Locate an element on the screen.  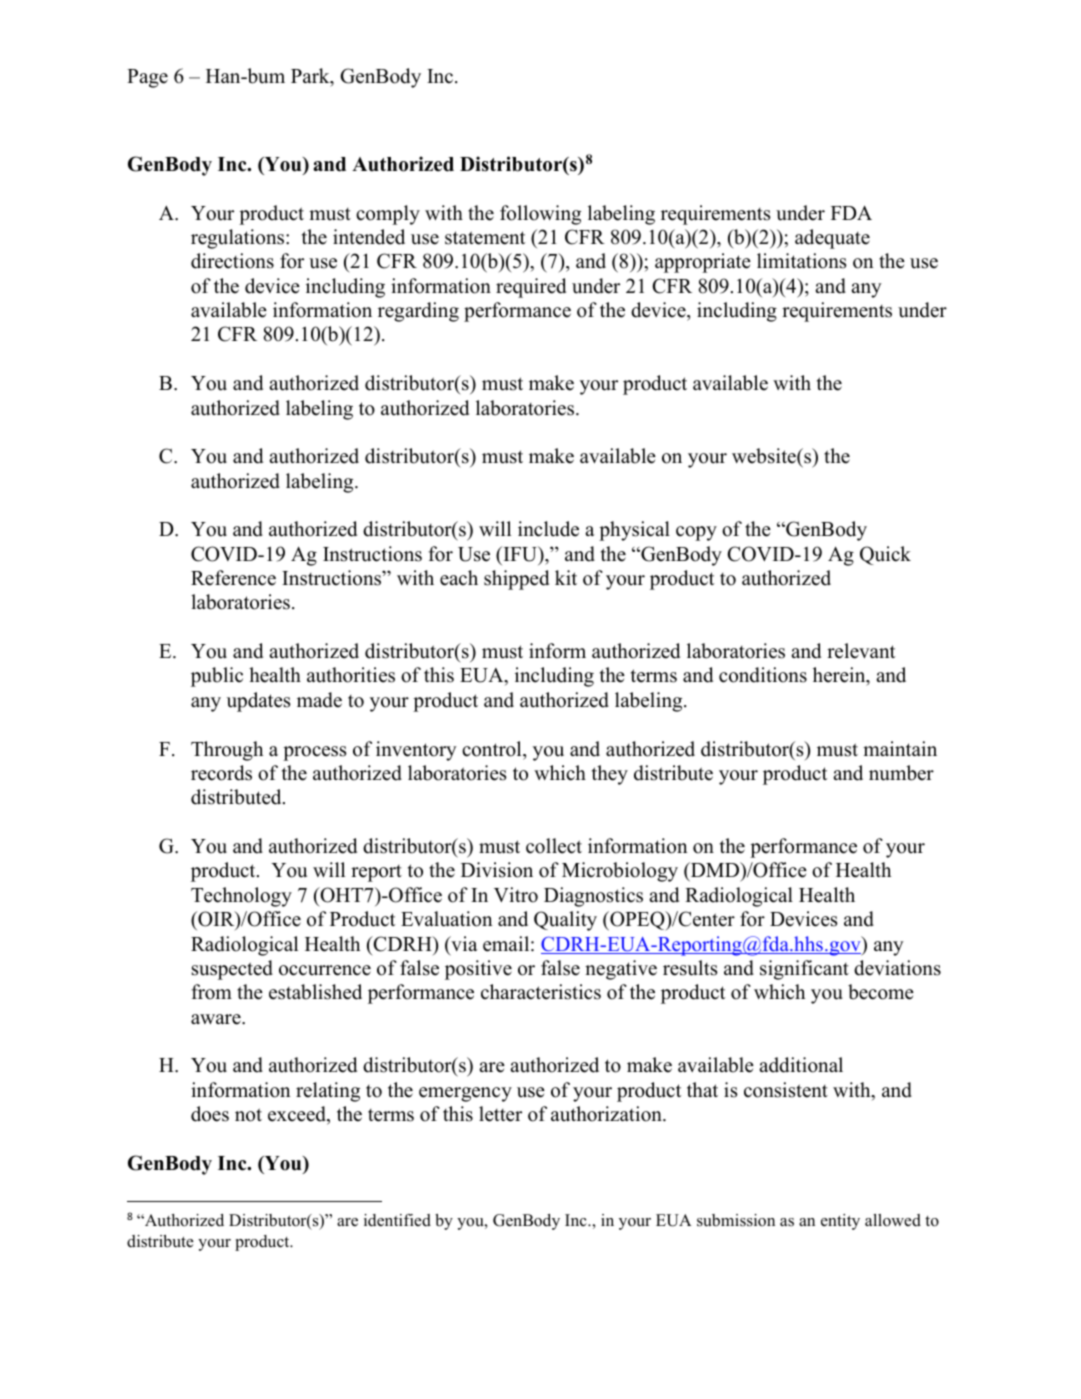
Page is located at coordinates (147, 78).
